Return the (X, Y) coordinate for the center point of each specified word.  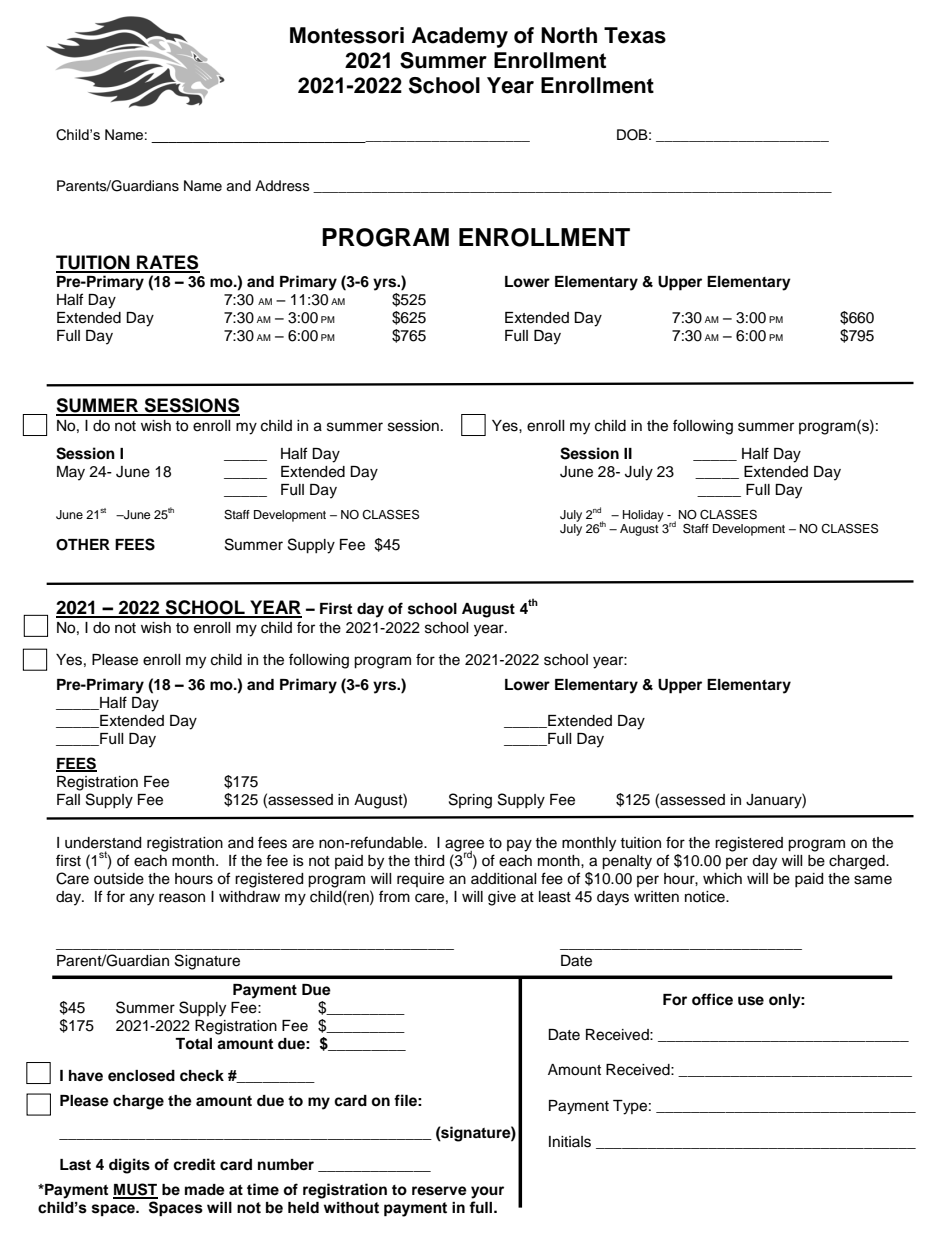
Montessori (347, 35)
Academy (460, 37)
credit (194, 1164)
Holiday (643, 516)
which (722, 879)
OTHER (83, 545)
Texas (635, 35)
